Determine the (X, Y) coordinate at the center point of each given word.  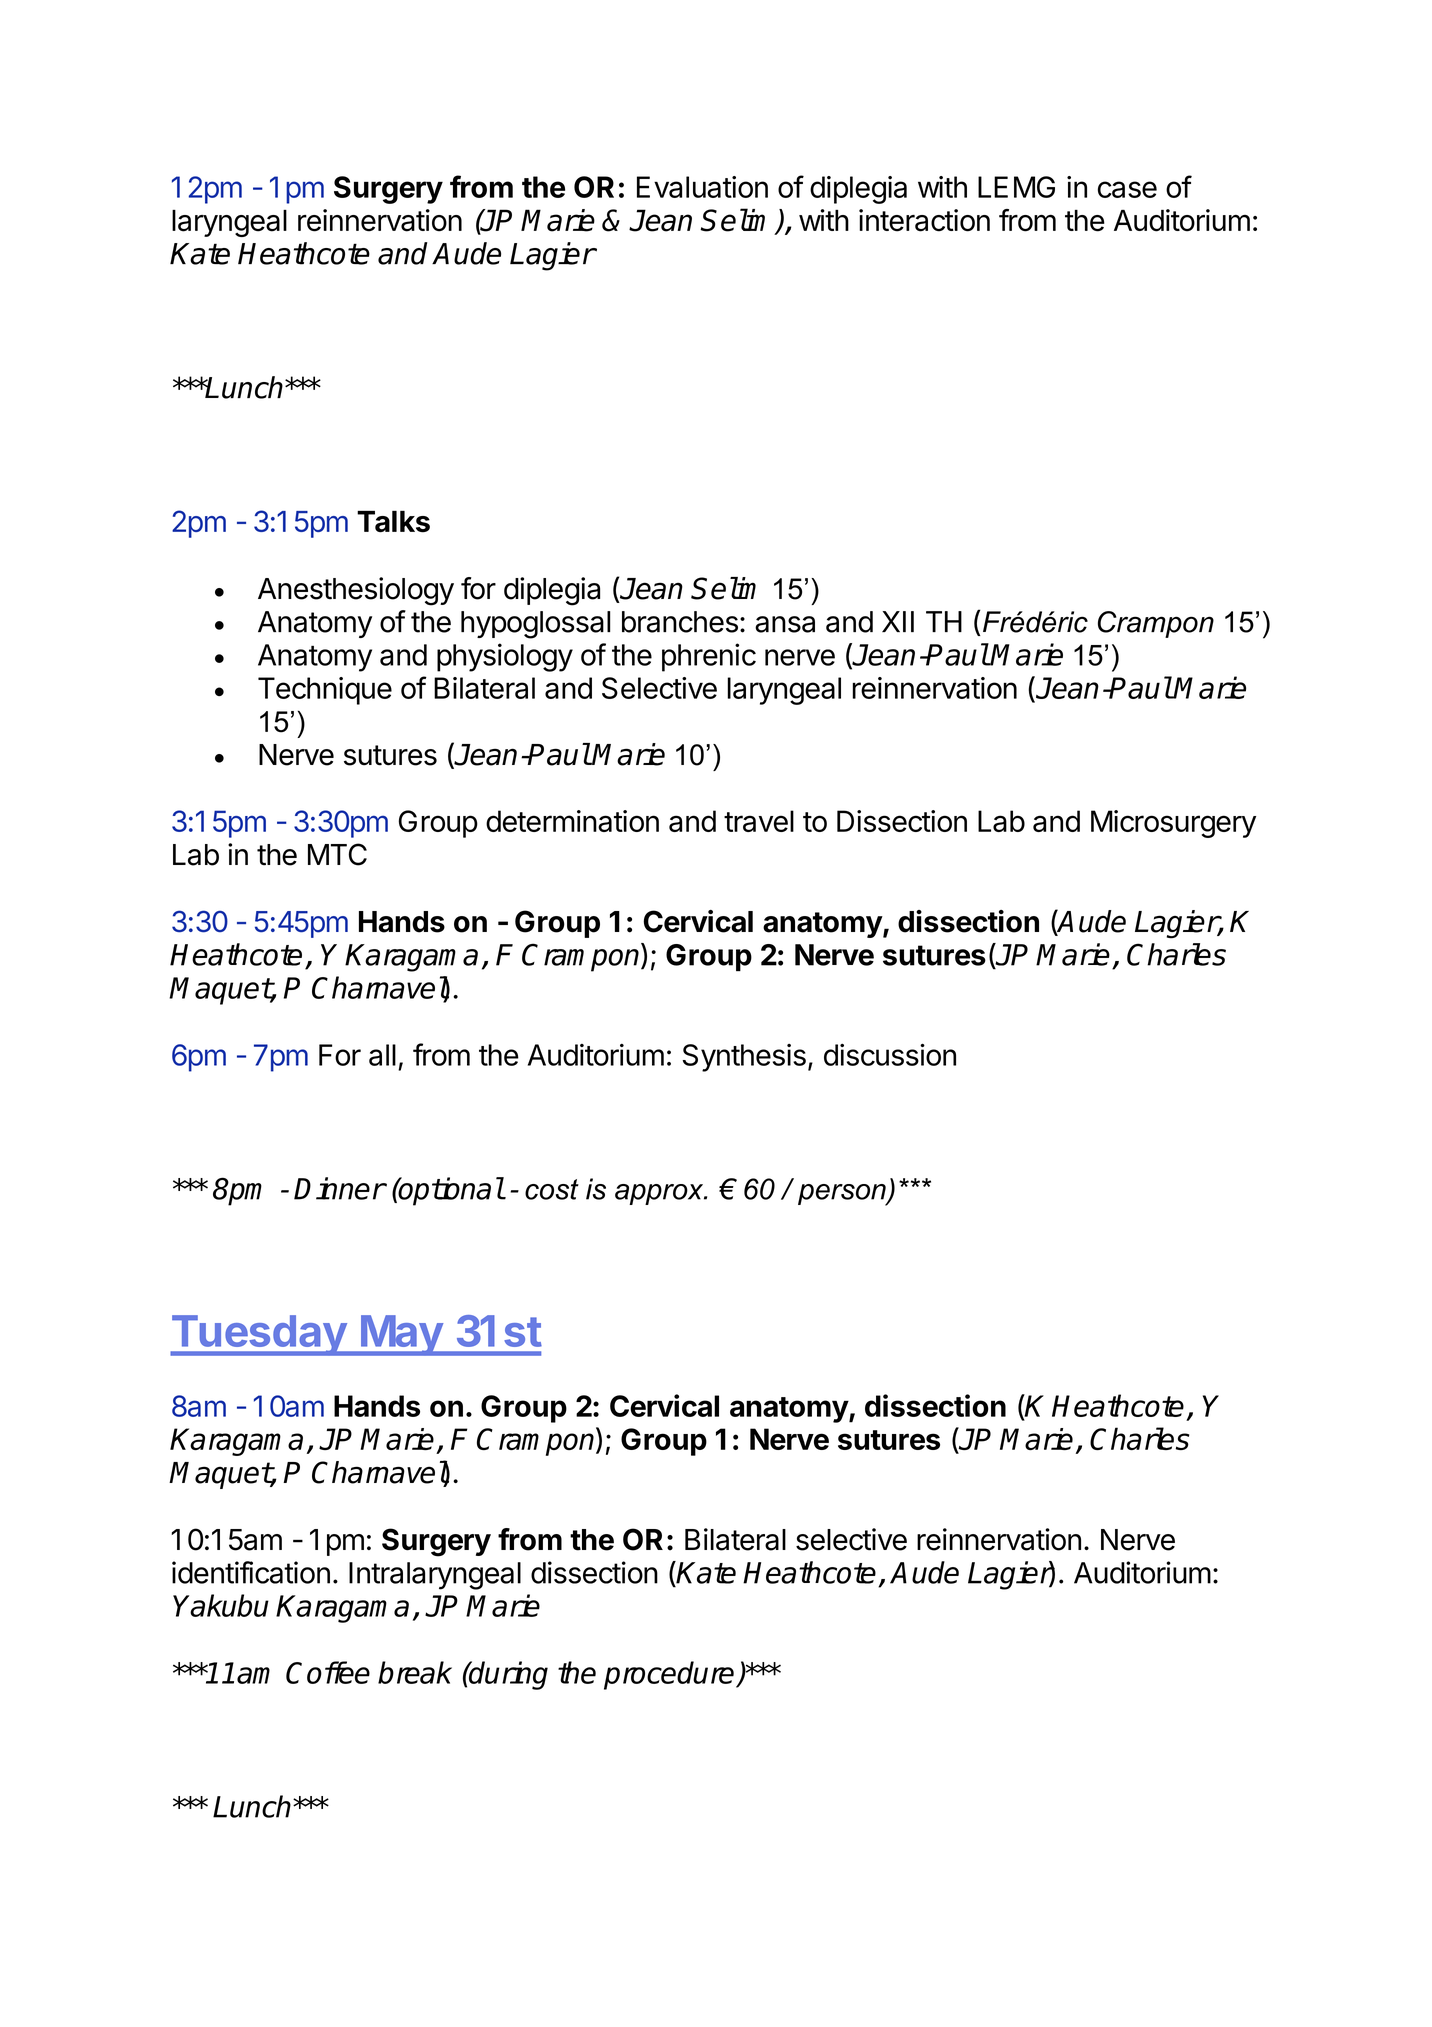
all (382, 1055)
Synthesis (744, 1058)
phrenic (709, 657)
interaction (924, 220)
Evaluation (702, 187)
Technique (325, 691)
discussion (890, 1054)
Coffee (328, 1672)
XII (898, 621)
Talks (393, 522)
